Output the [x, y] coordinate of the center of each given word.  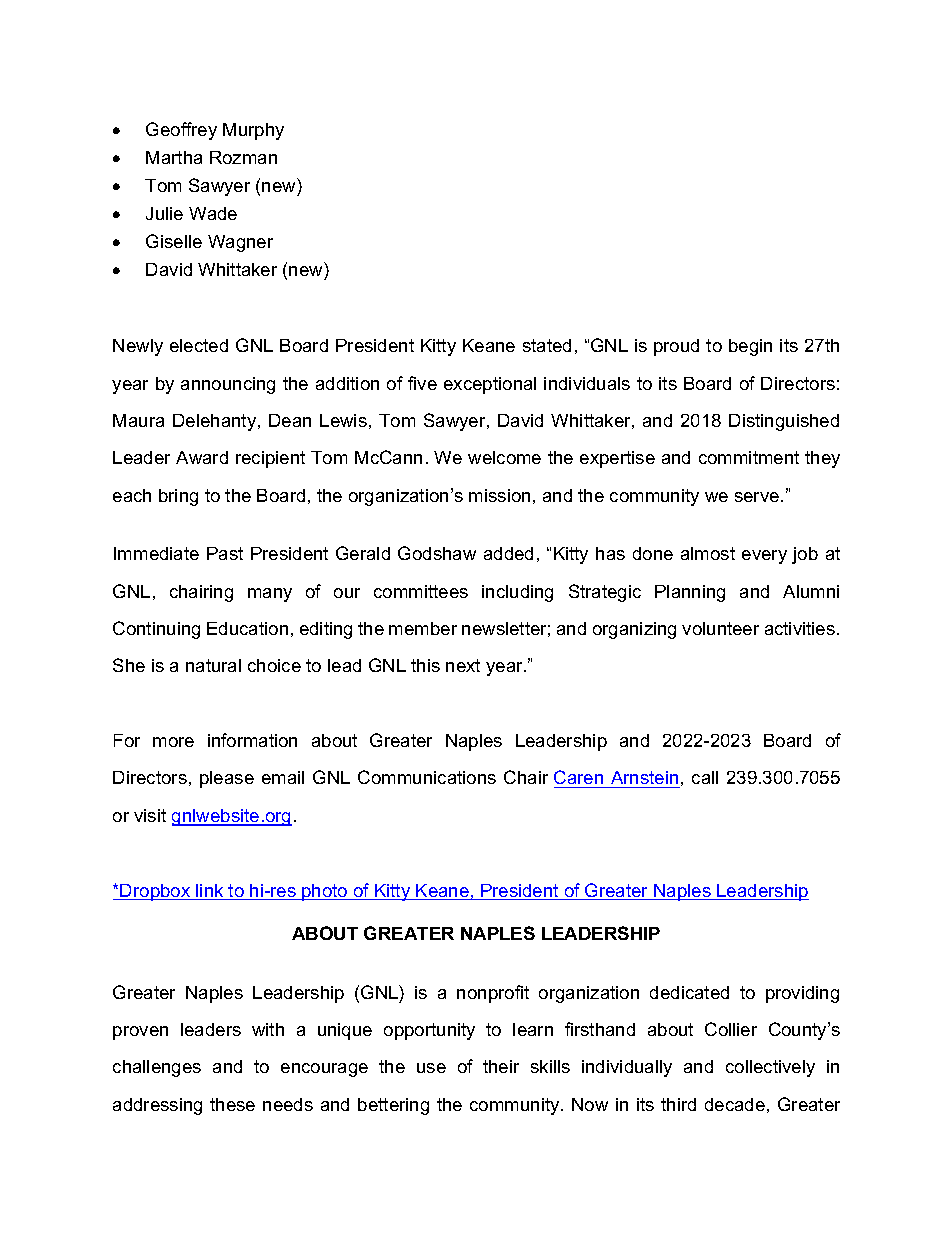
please [227, 779]
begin [750, 347]
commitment [749, 457]
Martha [174, 157]
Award [202, 457]
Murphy [253, 131]
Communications [427, 777]
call [705, 777]
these [232, 1104]
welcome [504, 457]
